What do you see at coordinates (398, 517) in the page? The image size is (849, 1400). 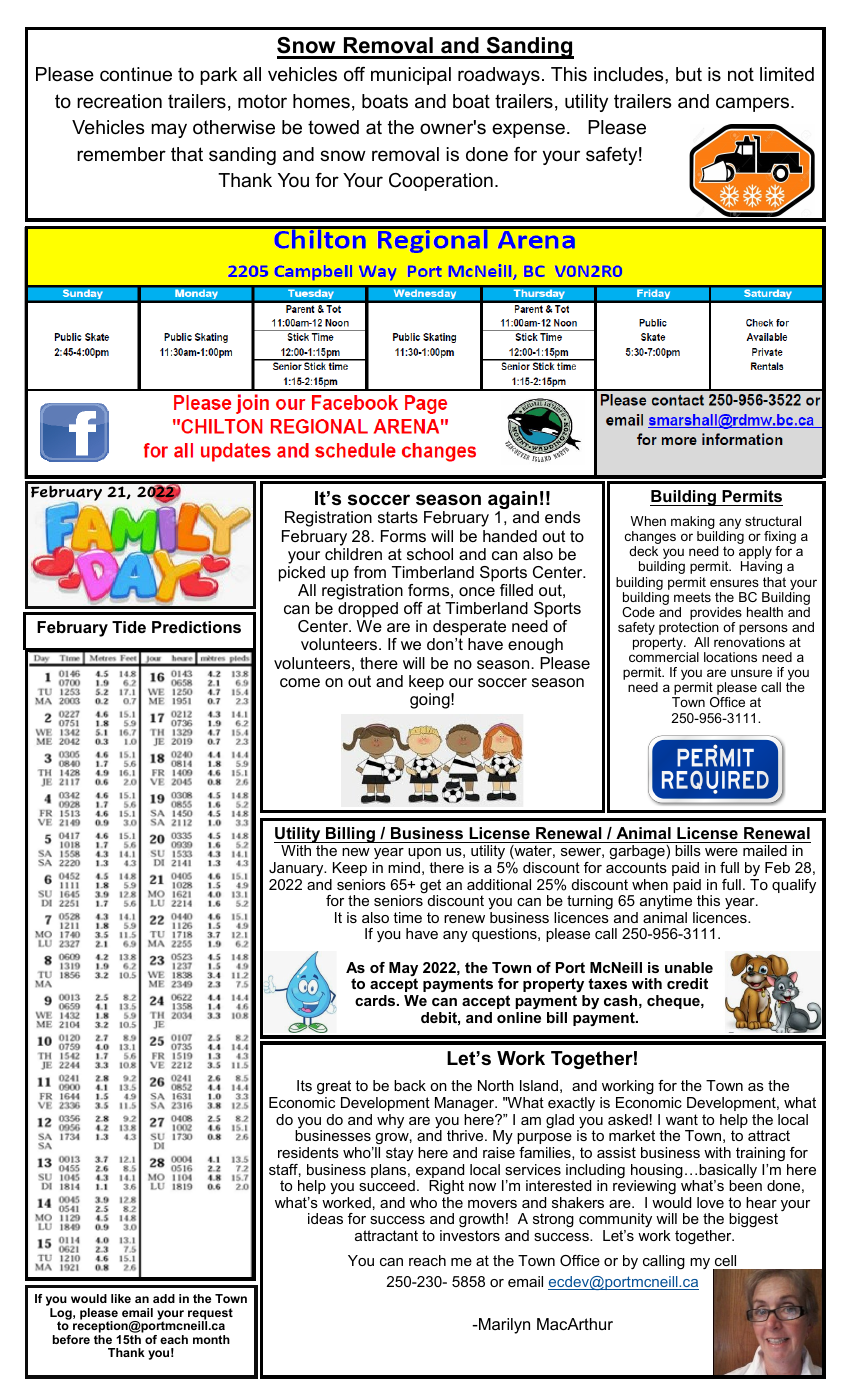 I see `starts` at bounding box center [398, 517].
